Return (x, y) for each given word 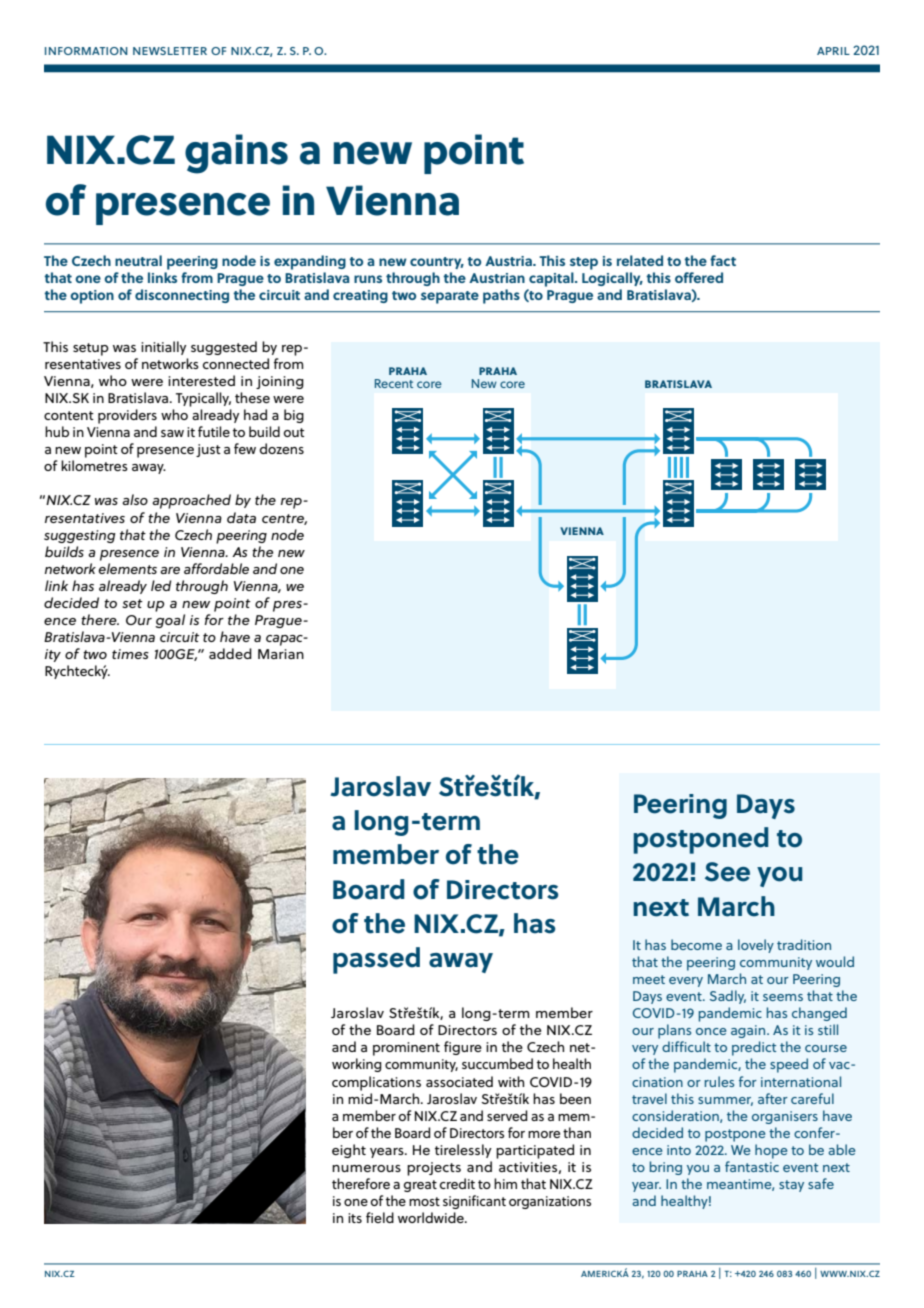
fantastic (752, 1166)
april (833, 51)
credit (457, 1183)
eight (349, 1151)
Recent (394, 383)
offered (699, 277)
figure (463, 1048)
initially (163, 348)
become (696, 944)
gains (236, 154)
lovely (756, 946)
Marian (281, 654)
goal (170, 621)
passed (376, 960)
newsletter (170, 51)
